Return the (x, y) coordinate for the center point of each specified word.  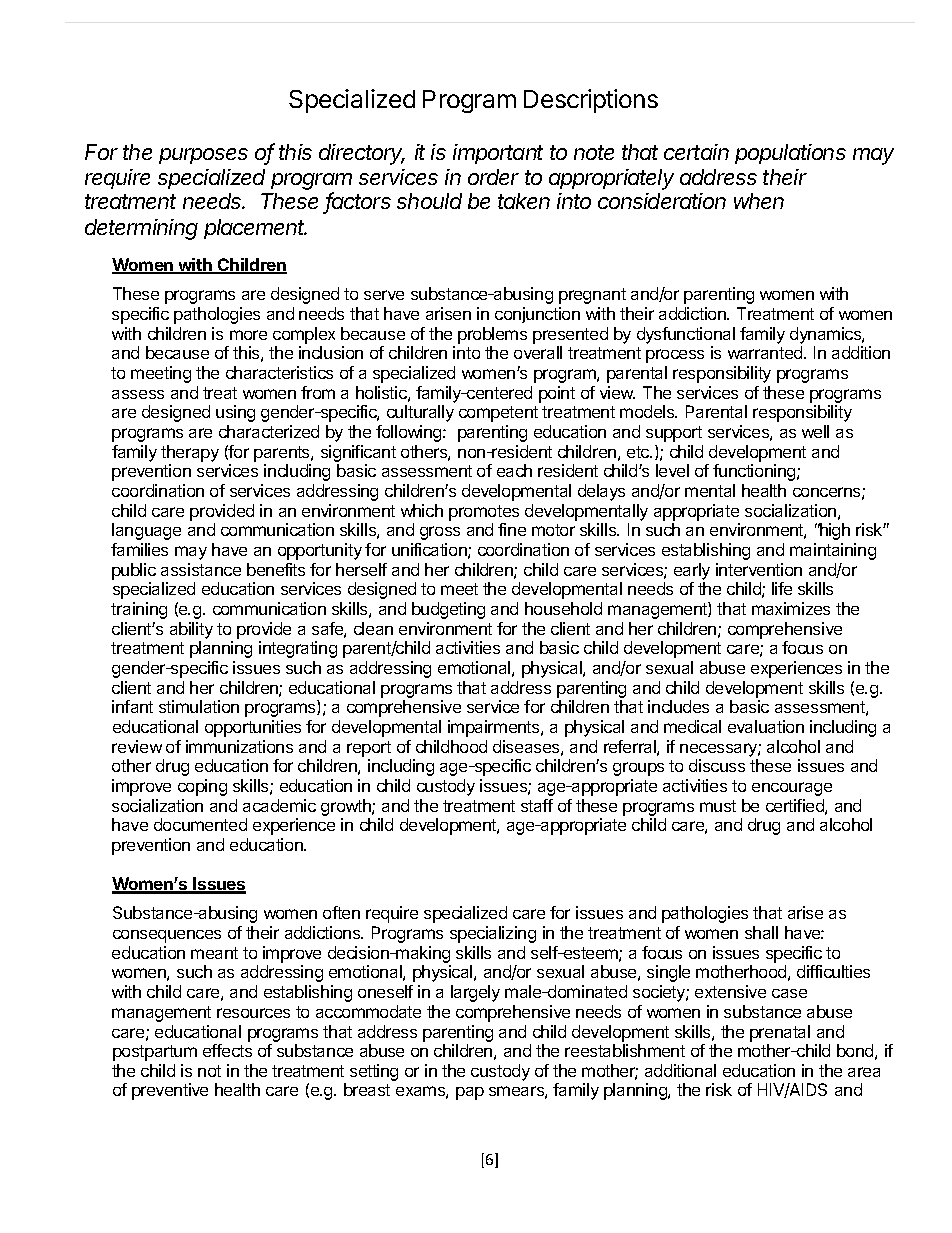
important (498, 154)
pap (470, 1093)
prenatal (780, 1033)
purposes (203, 156)
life (782, 588)
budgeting (448, 610)
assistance (201, 569)
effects (227, 1050)
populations (790, 154)
